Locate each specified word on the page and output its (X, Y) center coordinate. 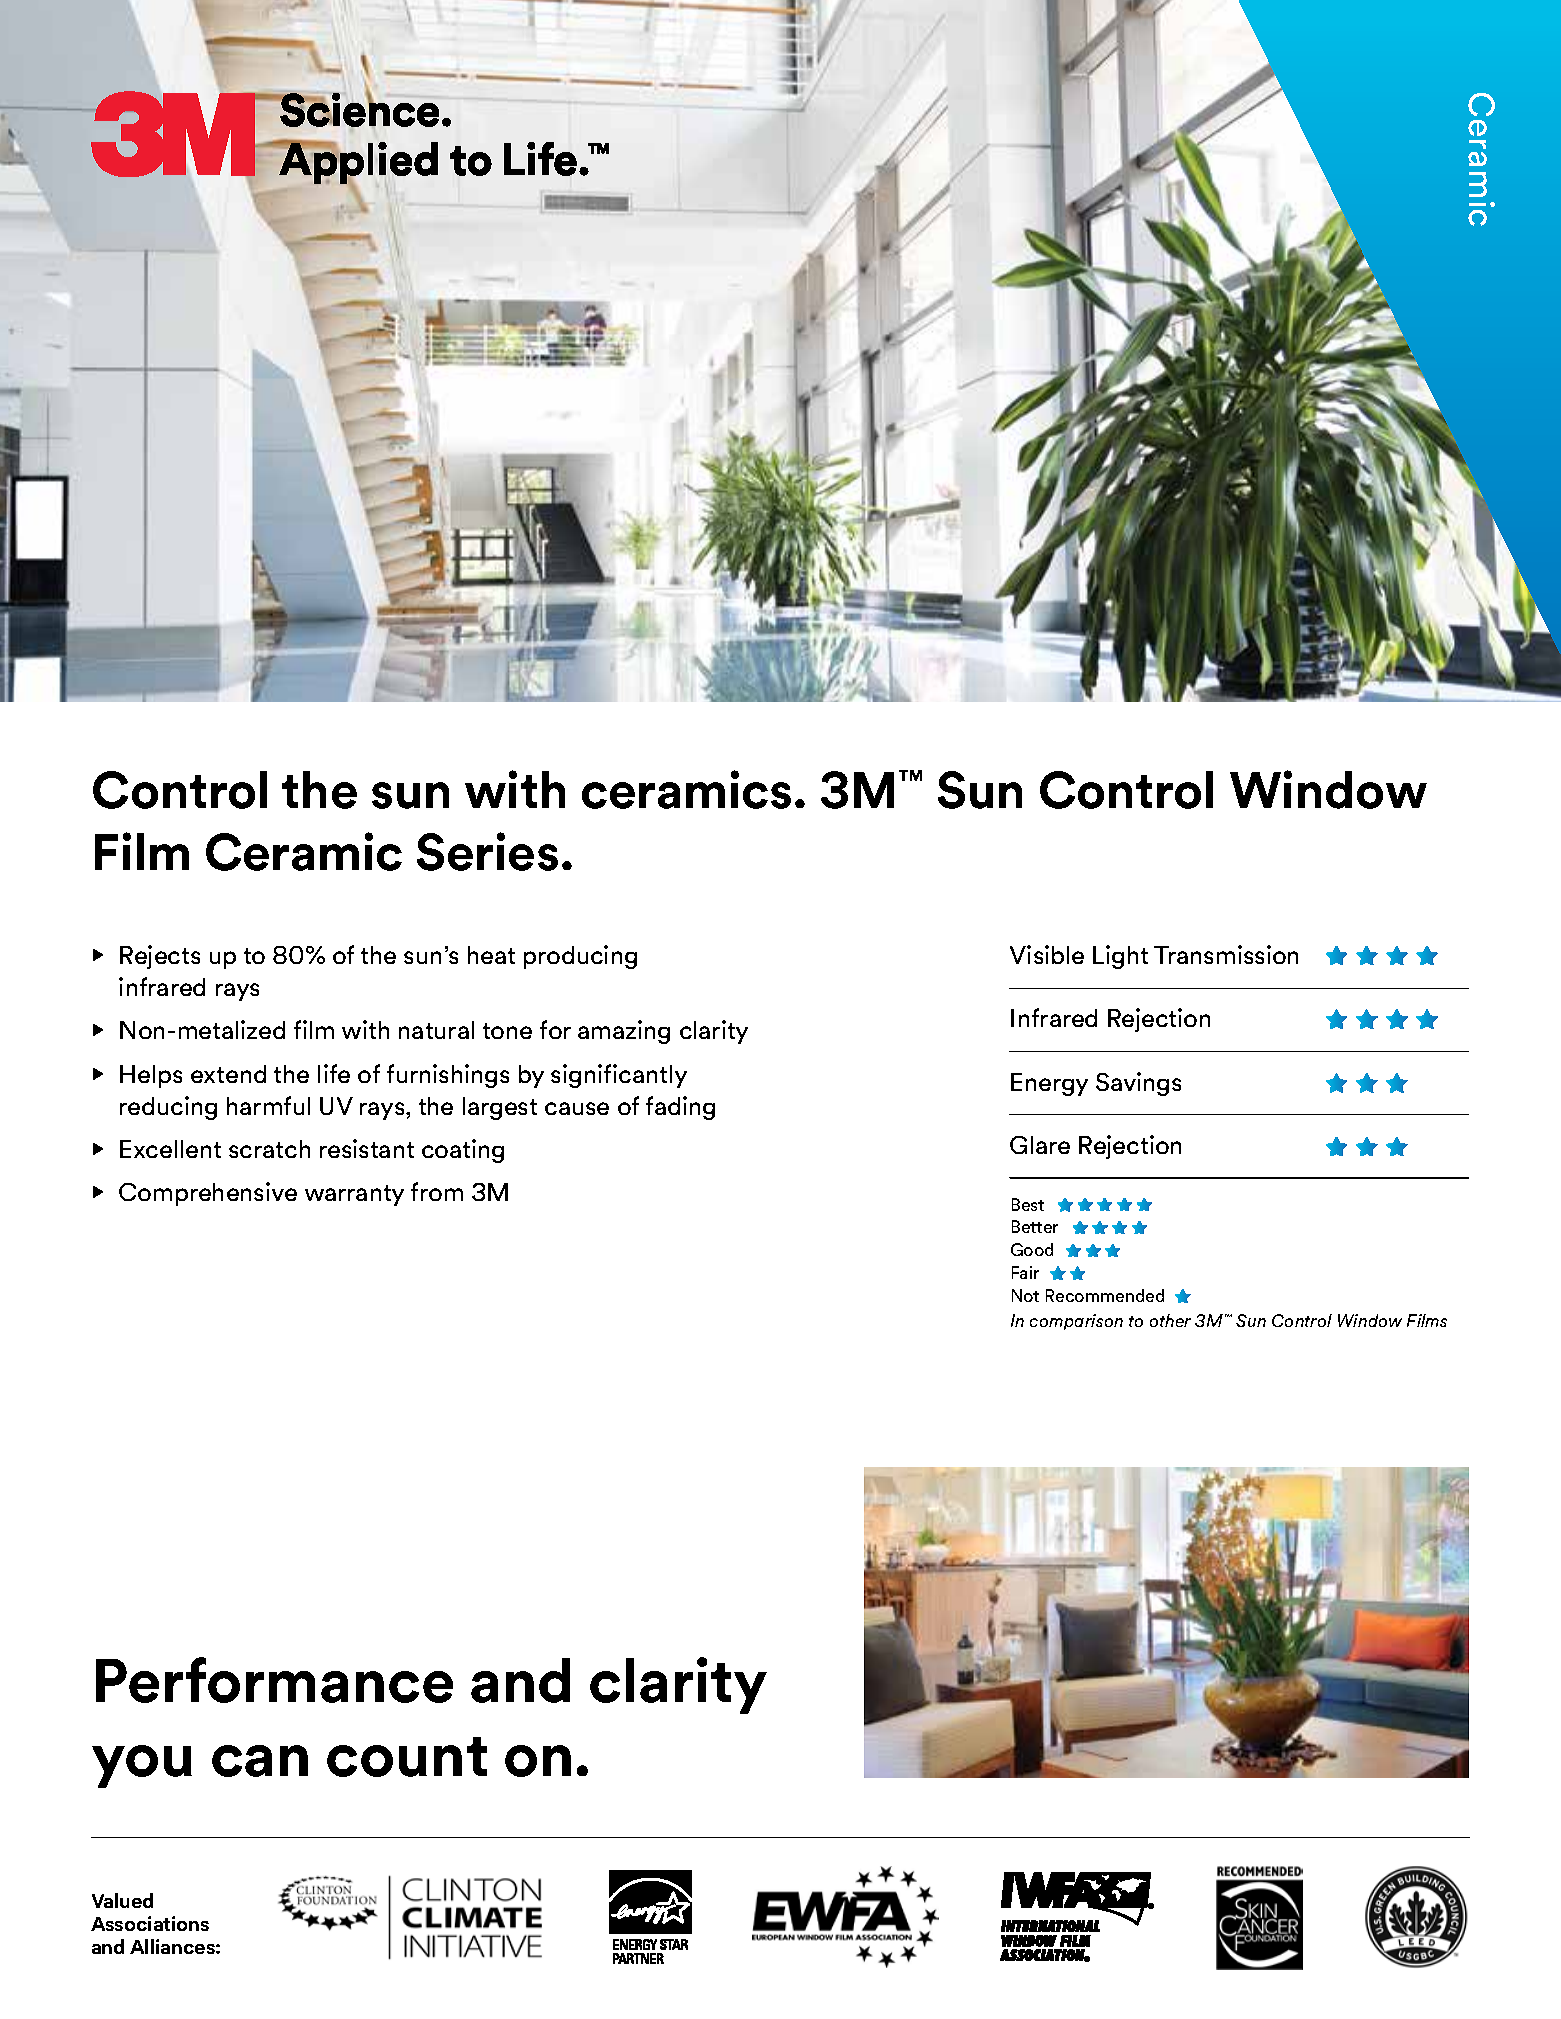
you (142, 1766)
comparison (1076, 1322)
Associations (150, 1923)
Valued (122, 1900)
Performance (274, 1680)
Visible (1047, 954)
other (1170, 1320)
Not (1025, 1295)
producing (580, 957)
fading (680, 1108)
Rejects (160, 957)
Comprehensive (208, 1194)
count (407, 1757)
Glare (1040, 1145)
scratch (269, 1149)
